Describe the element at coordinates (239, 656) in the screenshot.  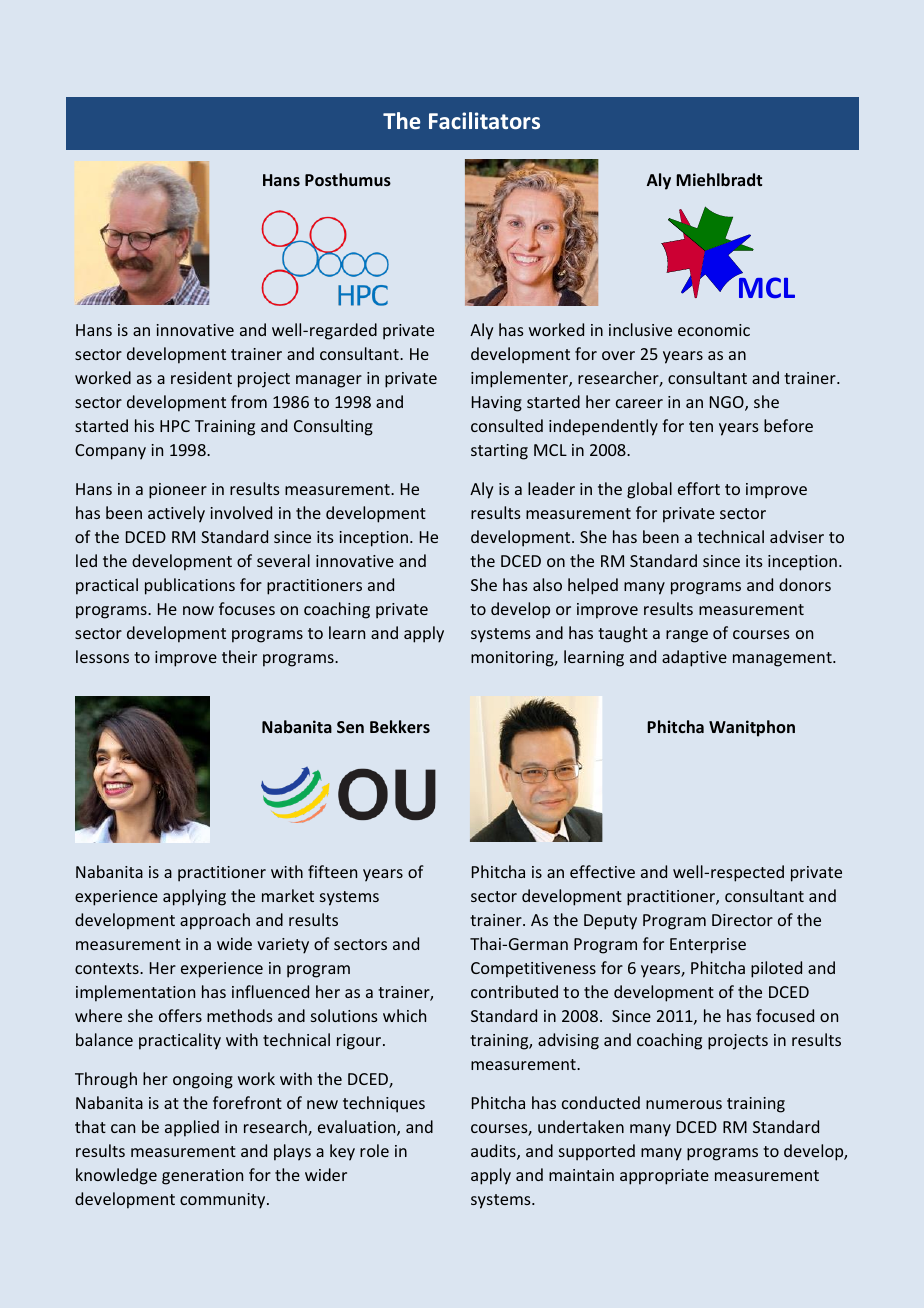
I see `their` at that location.
